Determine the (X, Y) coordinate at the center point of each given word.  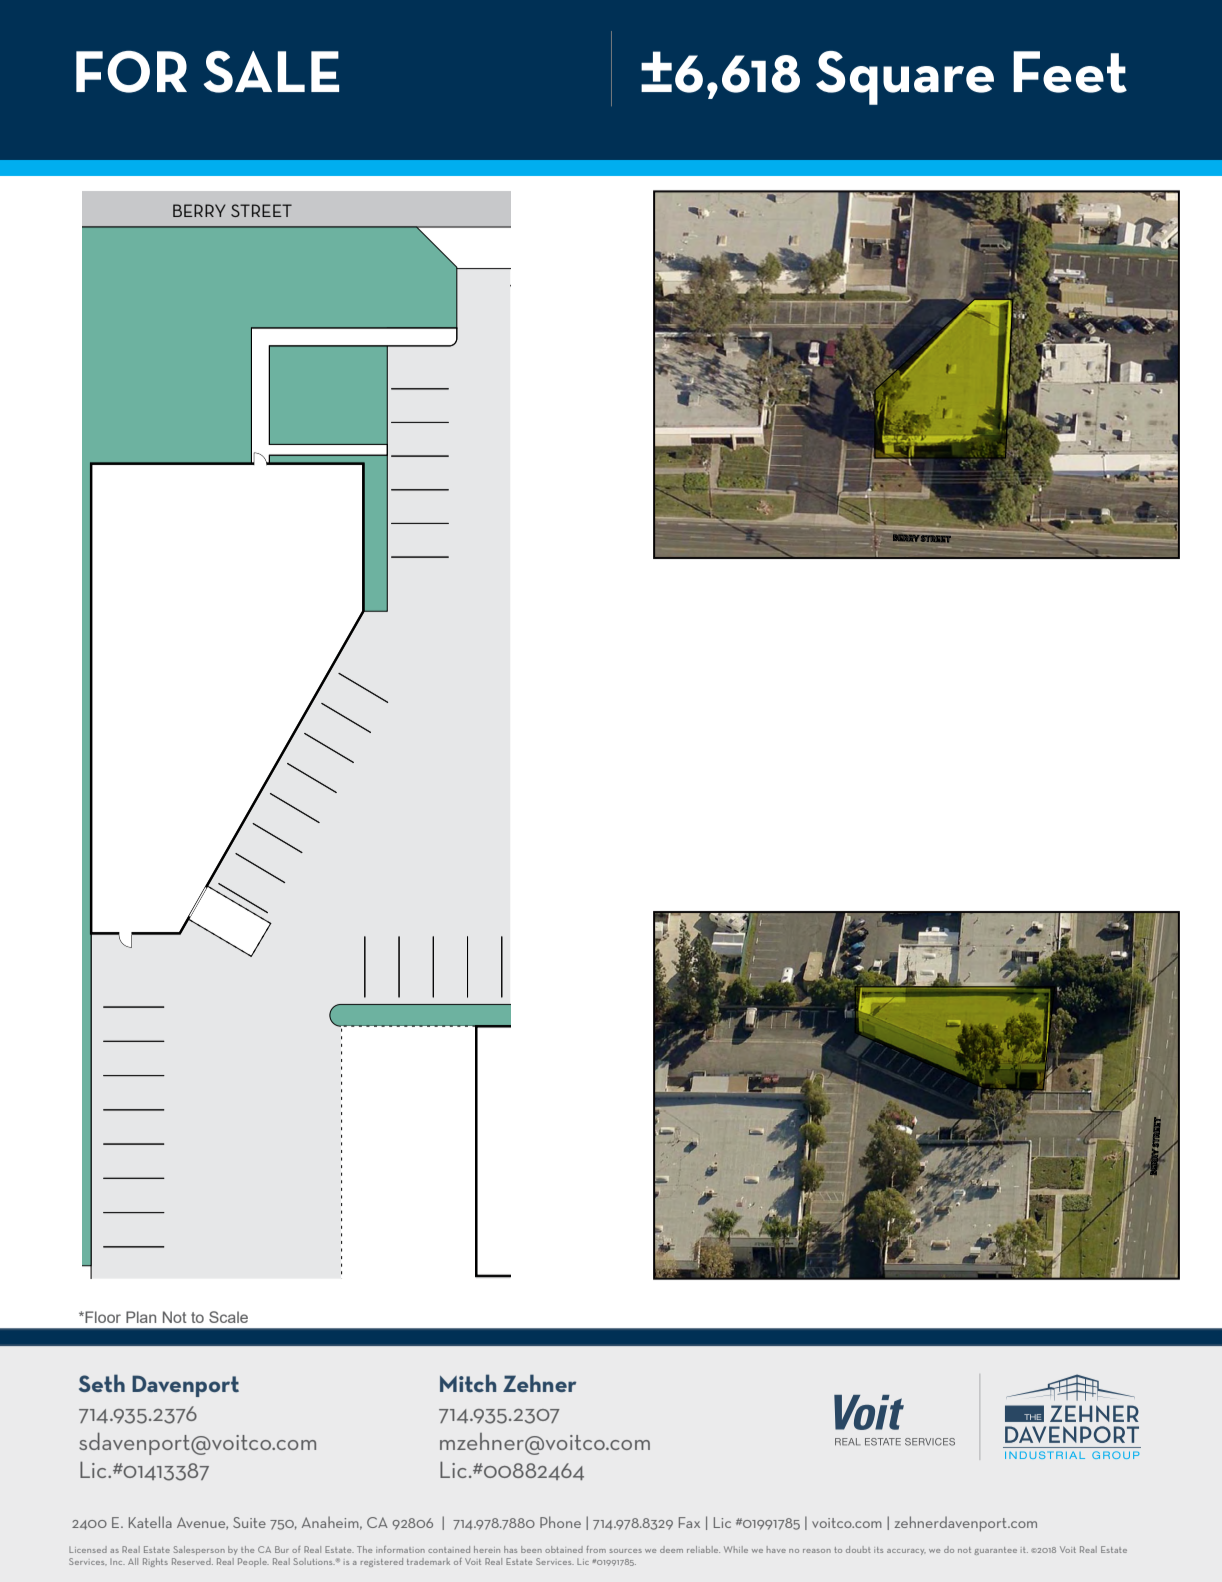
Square (905, 78)
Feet (1070, 72)
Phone (560, 1522)
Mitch (468, 1383)
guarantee (995, 1551)
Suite (249, 1522)
